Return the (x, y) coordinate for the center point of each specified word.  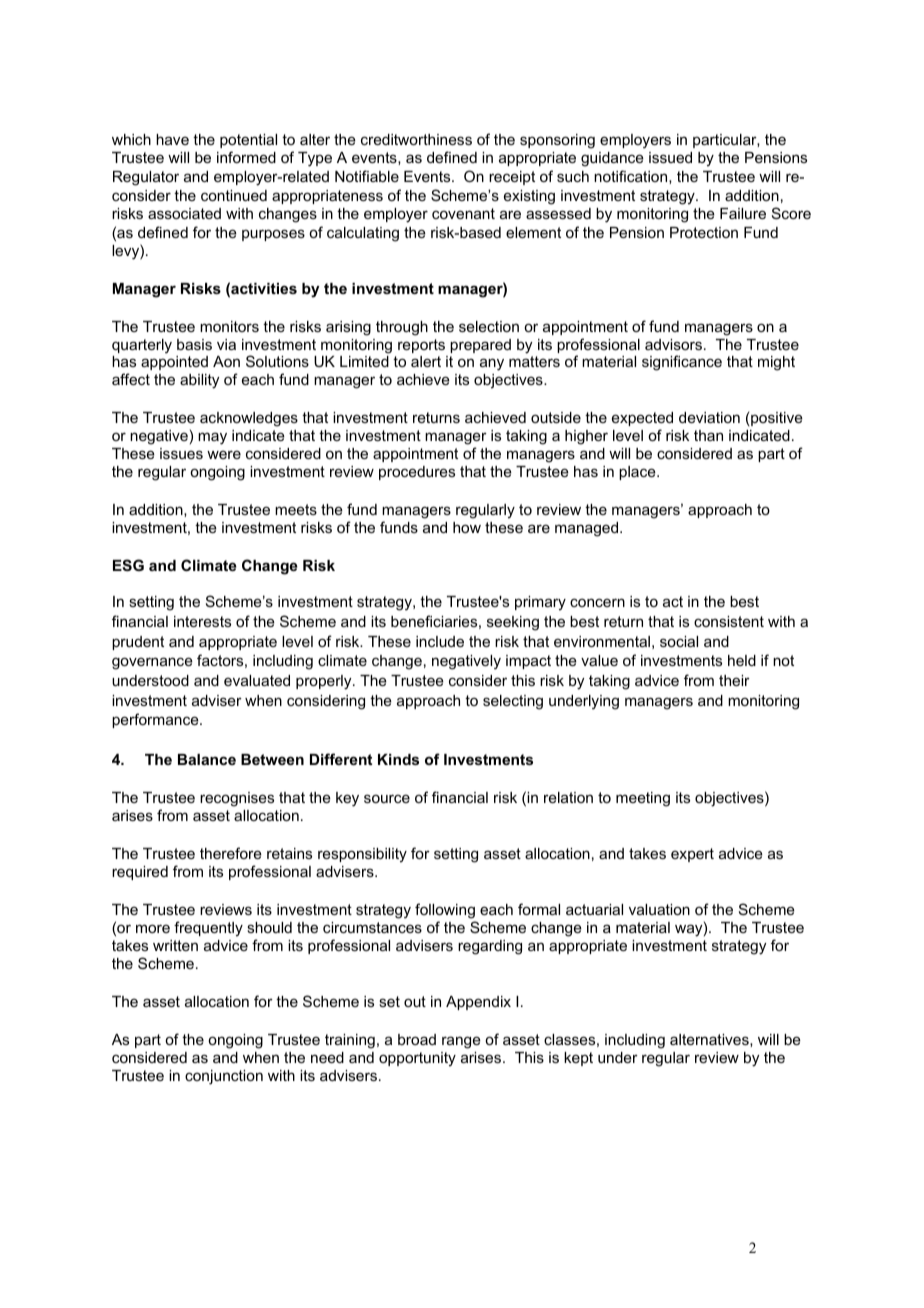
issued (670, 157)
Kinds (398, 759)
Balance (207, 759)
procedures (417, 473)
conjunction (224, 1077)
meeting (643, 799)
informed (246, 157)
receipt (512, 178)
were (224, 454)
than (708, 435)
